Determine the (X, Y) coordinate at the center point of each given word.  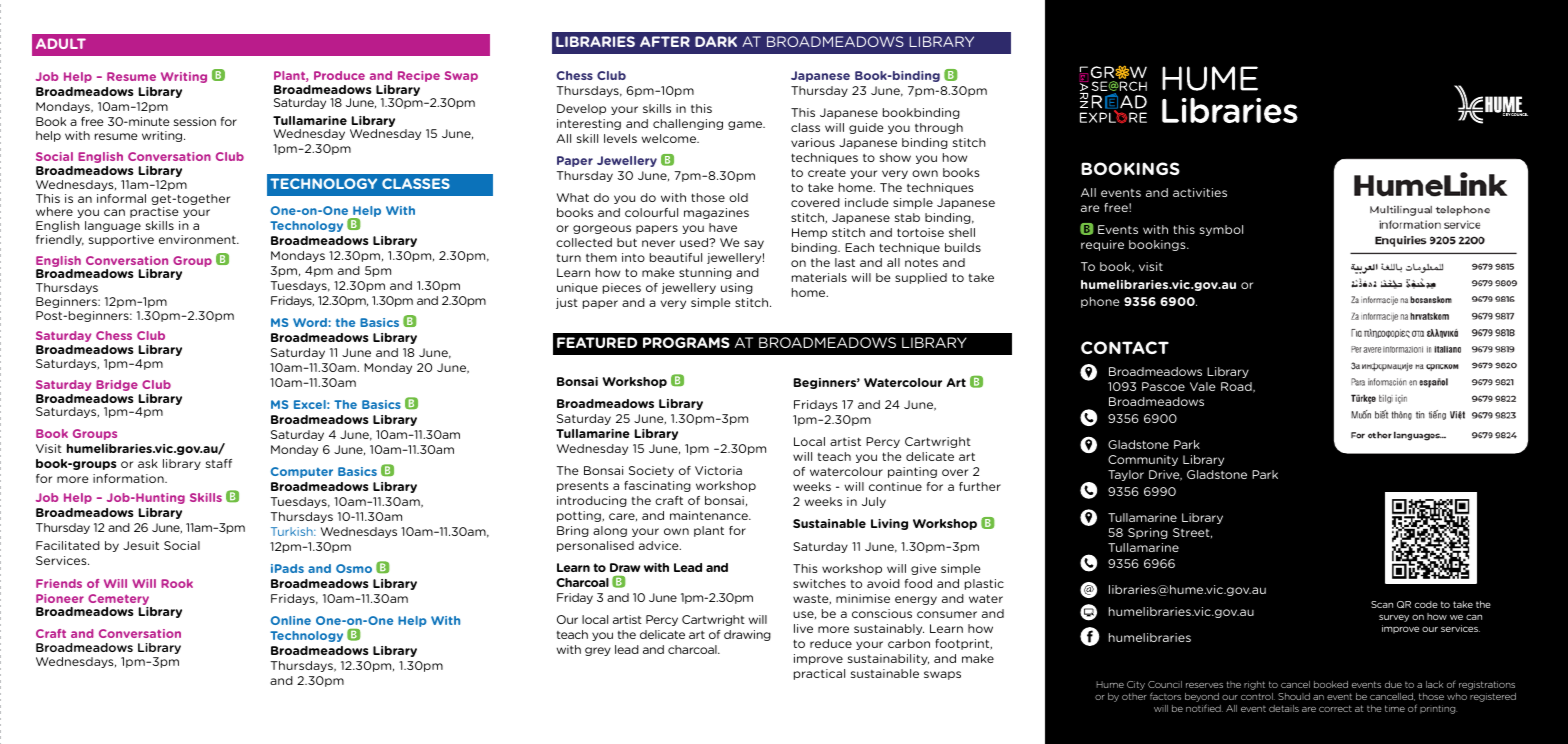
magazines (716, 213)
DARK (716, 41)
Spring (1148, 533)
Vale (1203, 386)
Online (291, 620)
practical (819, 674)
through (939, 128)
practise (154, 212)
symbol (1221, 230)
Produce (339, 75)
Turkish (293, 531)
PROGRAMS (686, 342)
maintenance (710, 515)
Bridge (117, 385)
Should (1294, 696)
